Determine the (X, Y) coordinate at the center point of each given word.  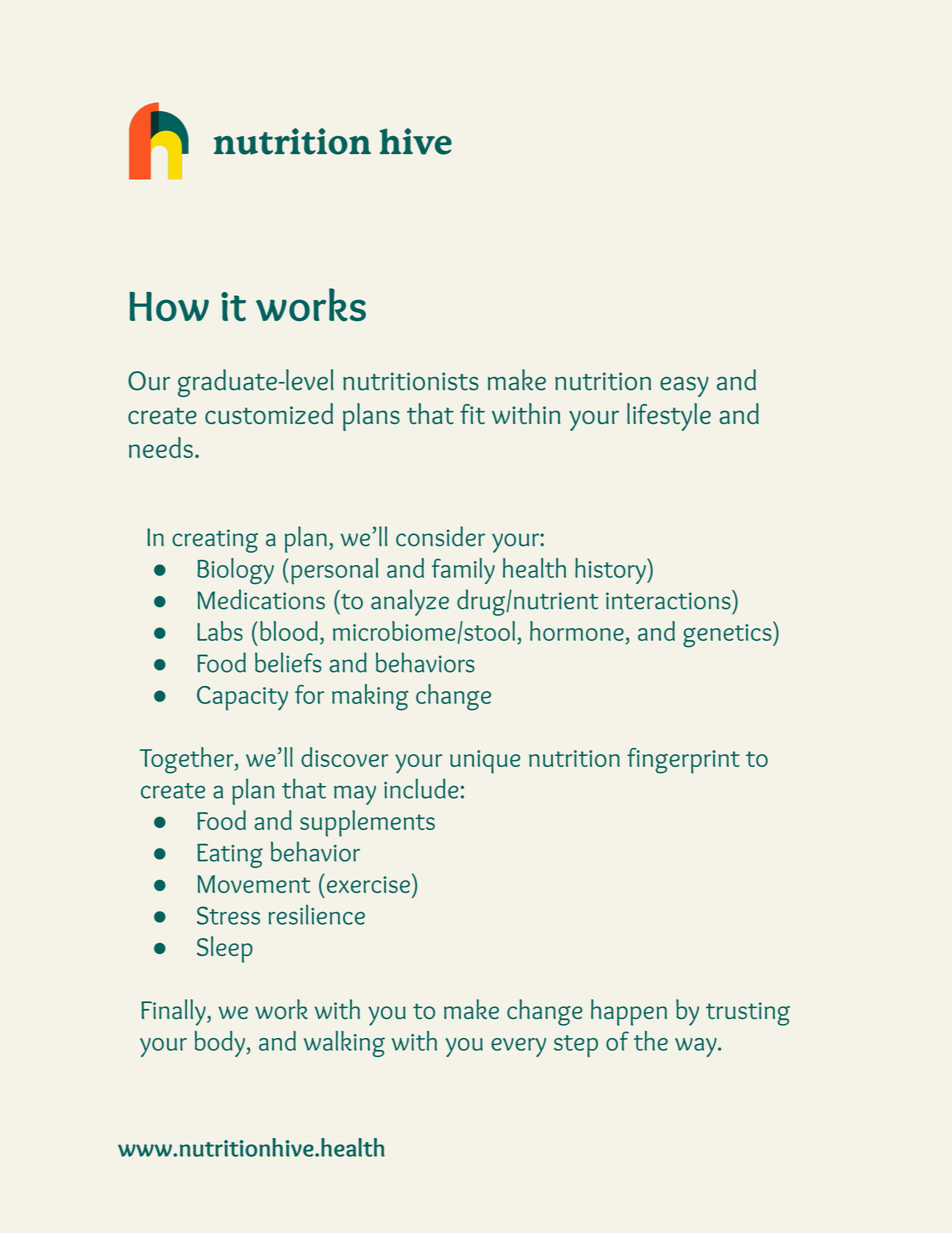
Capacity (242, 698)
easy (684, 387)
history (611, 571)
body (221, 1044)
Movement (253, 884)
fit (472, 414)
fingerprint (683, 761)
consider (440, 536)
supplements (367, 823)
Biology (235, 571)
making (370, 697)
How (169, 307)
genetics (728, 634)
